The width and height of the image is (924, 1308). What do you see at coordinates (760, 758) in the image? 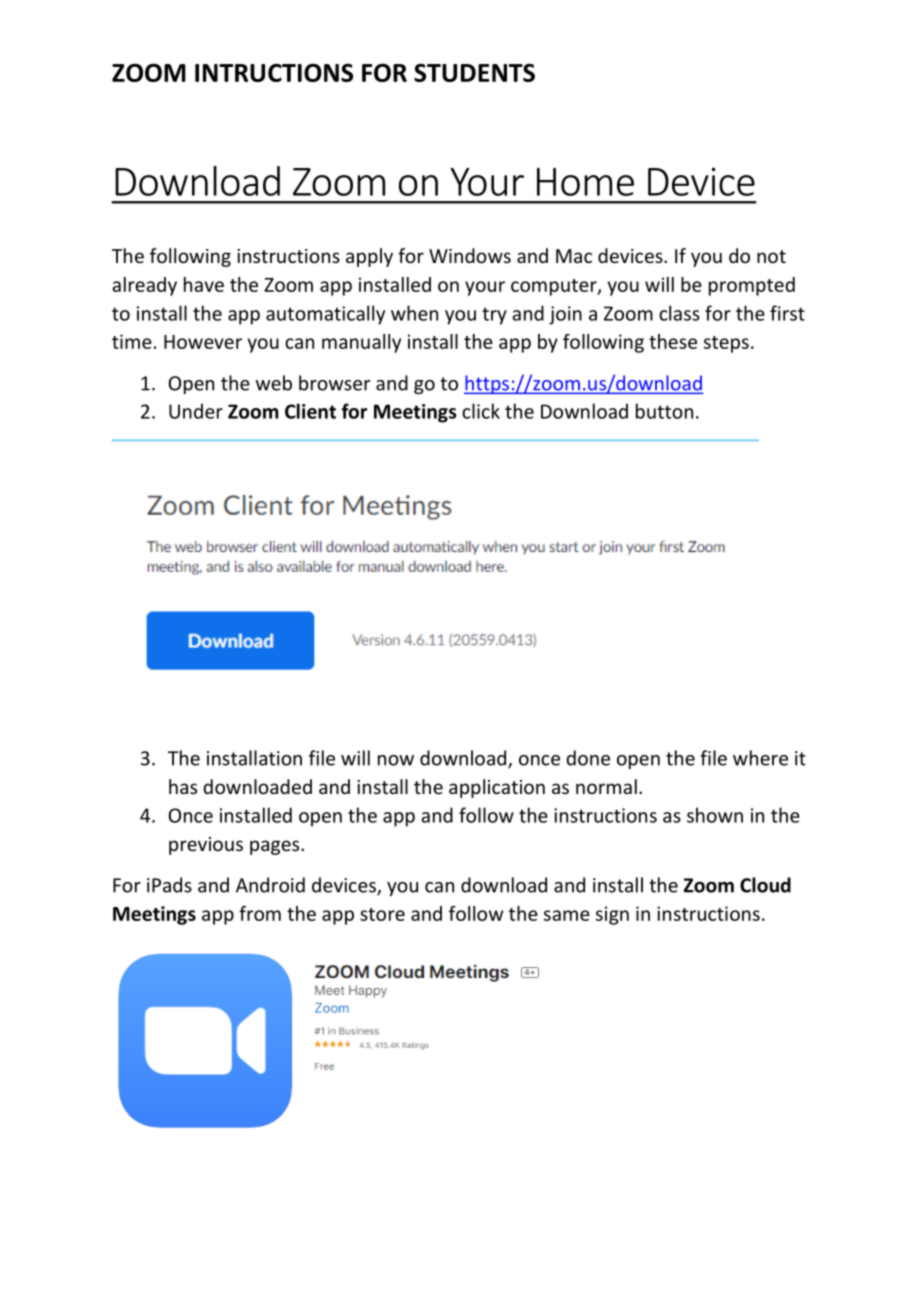
I see `where` at bounding box center [760, 758].
